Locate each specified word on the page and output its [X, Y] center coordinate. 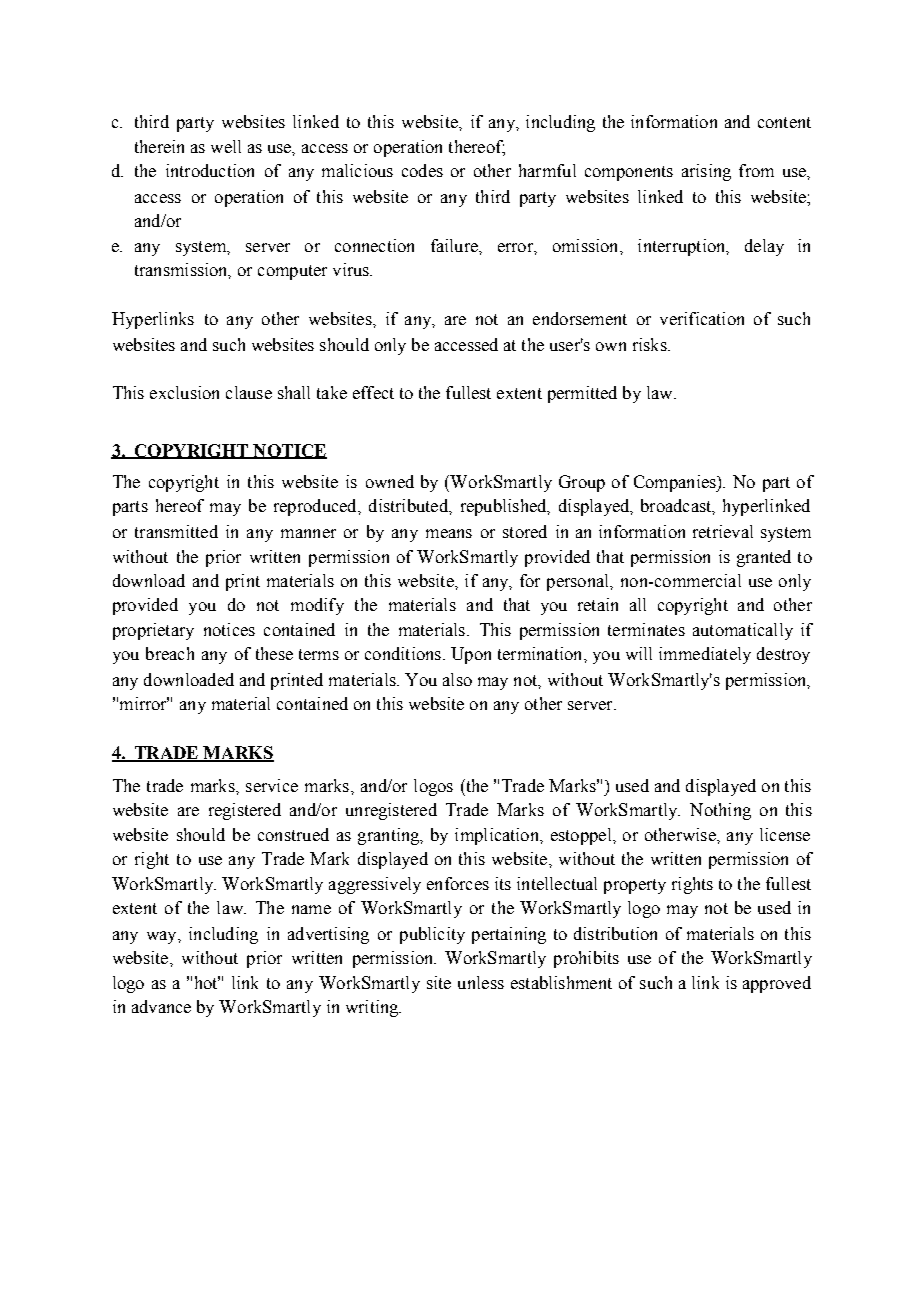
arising [706, 172]
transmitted [176, 531]
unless [481, 982]
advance [161, 1006]
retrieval [723, 531]
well [226, 146]
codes [422, 170]
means [449, 533]
